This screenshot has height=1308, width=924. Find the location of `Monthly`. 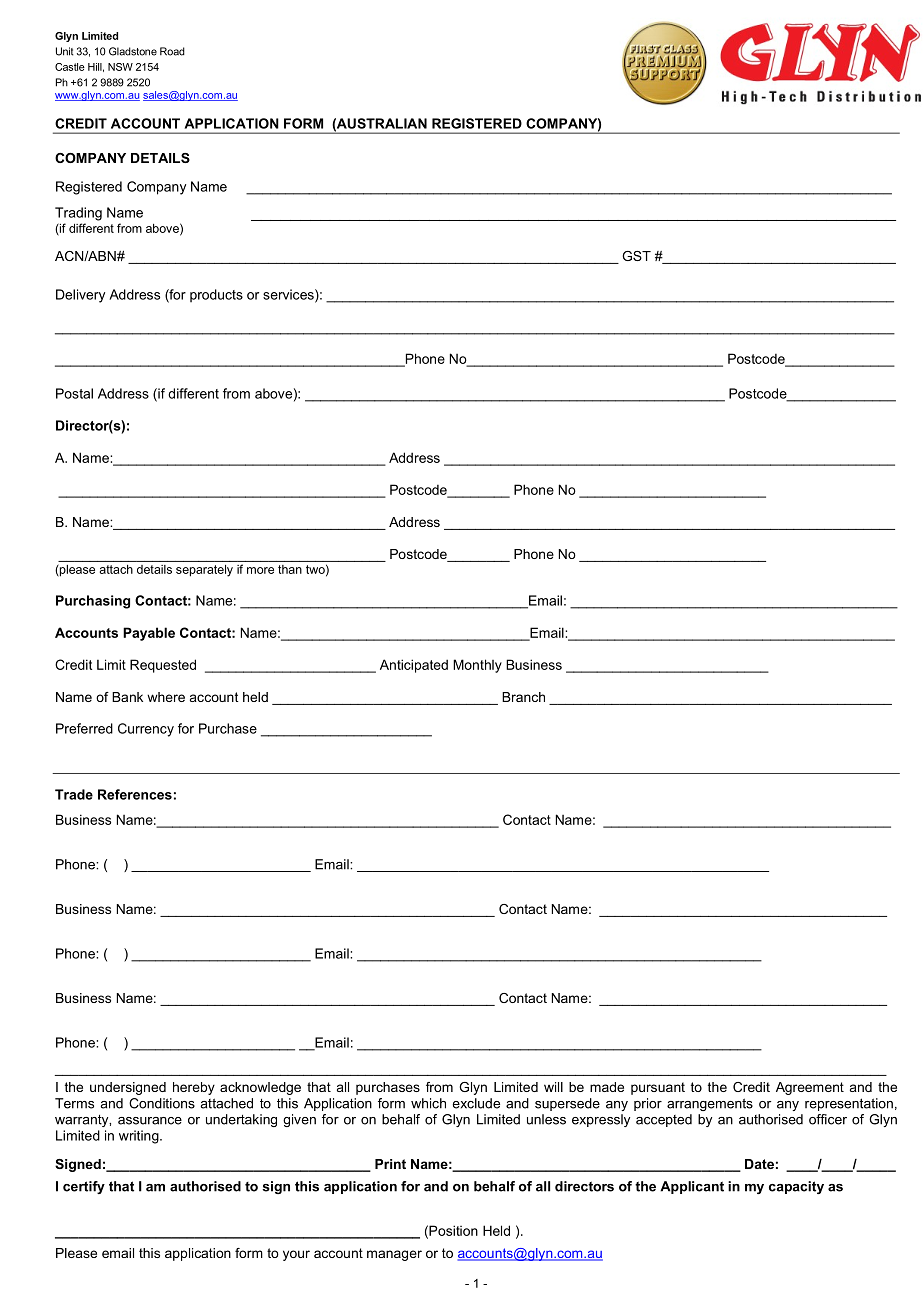

Monthly is located at coordinates (477, 666).
